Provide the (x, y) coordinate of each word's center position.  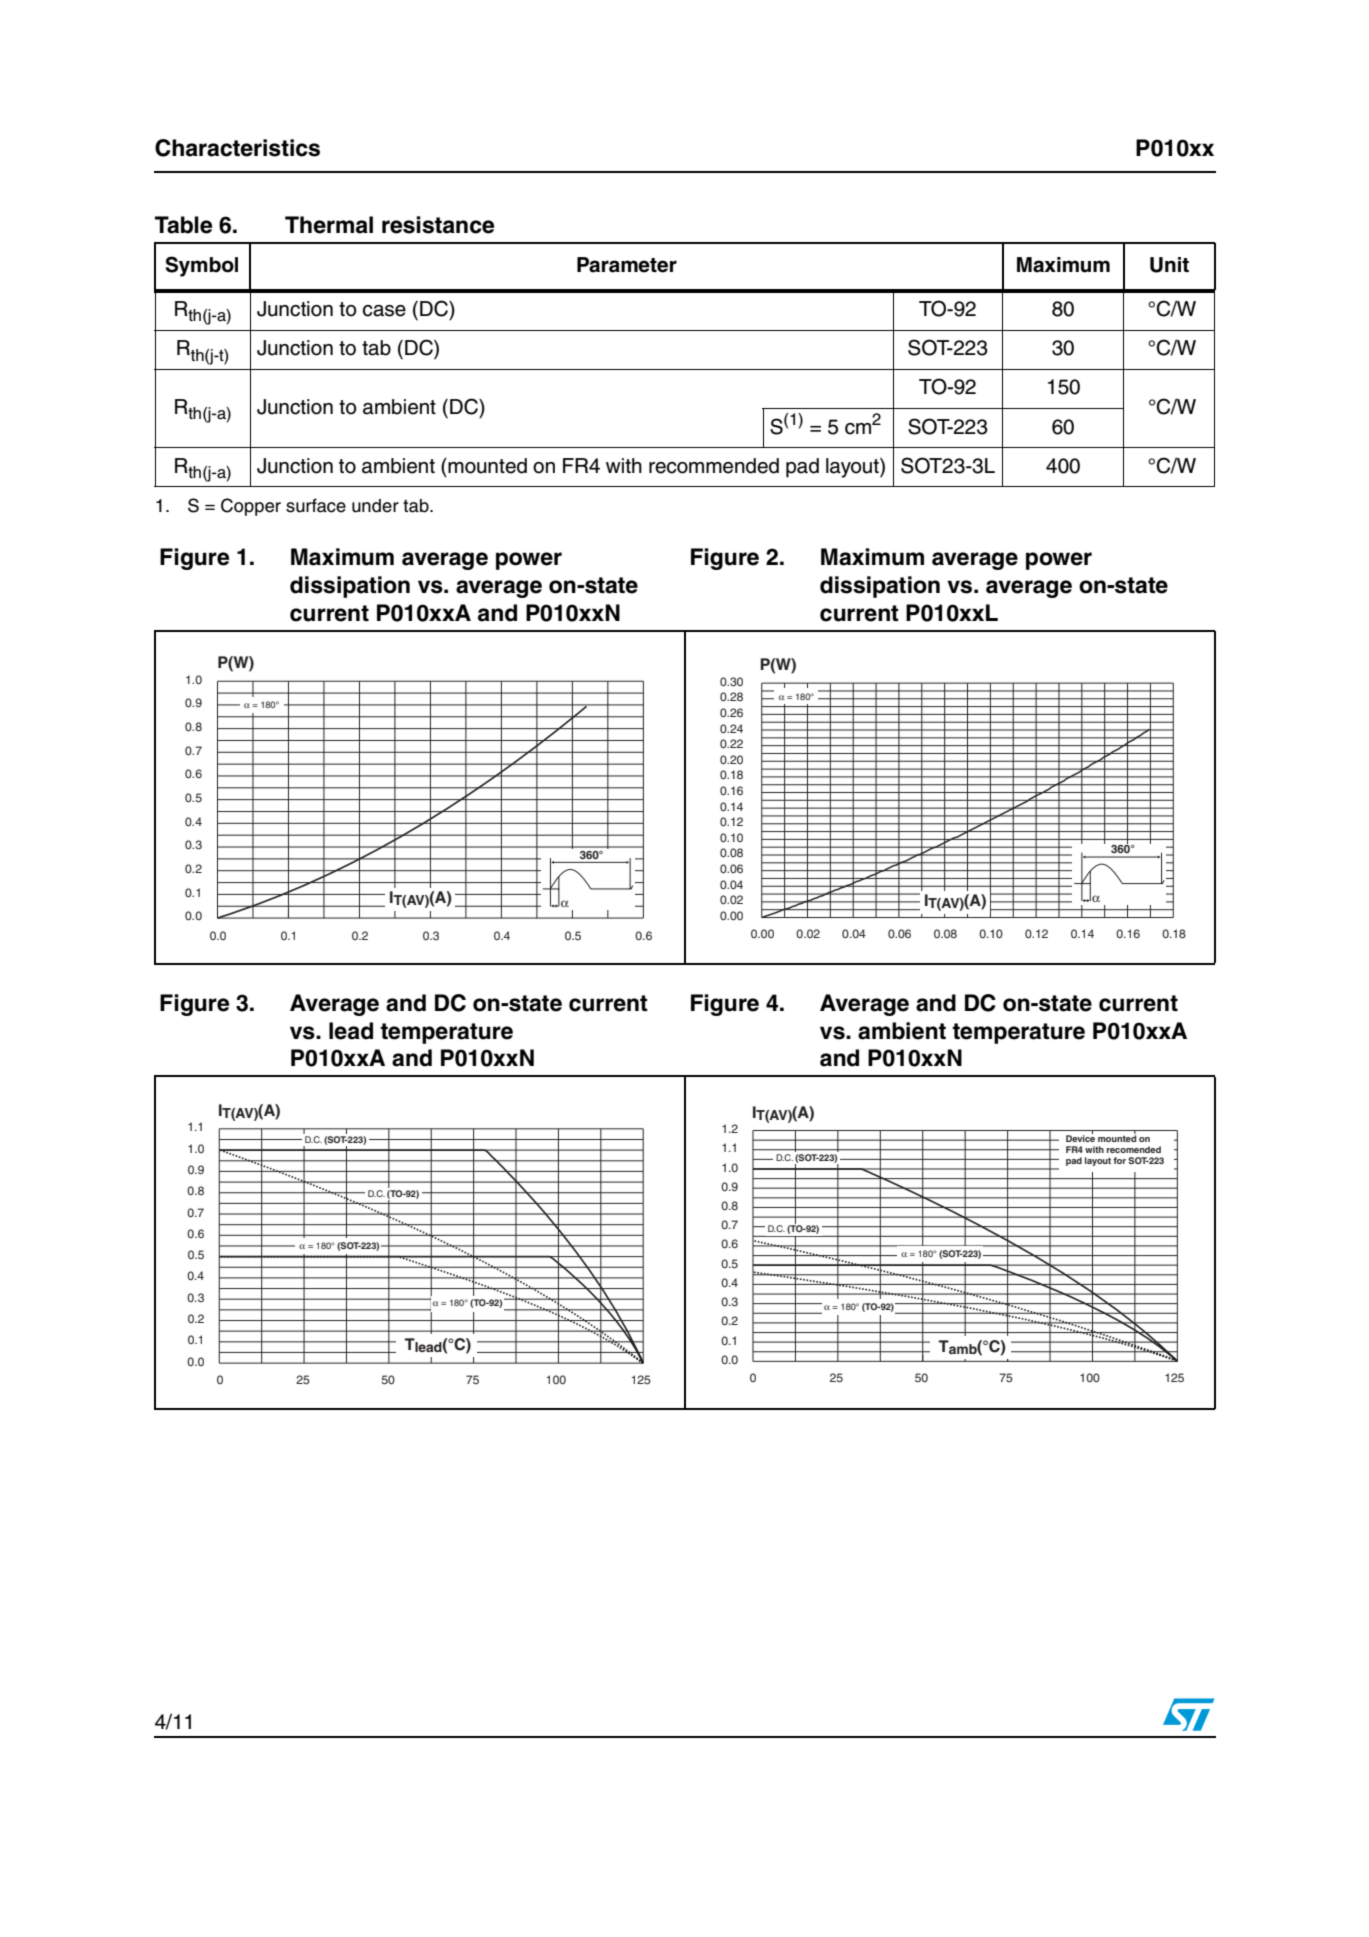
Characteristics (237, 148)
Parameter (627, 265)
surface (316, 505)
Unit (1169, 265)
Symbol (202, 266)
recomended (1134, 1149)
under (375, 506)
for (1119, 1160)
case (384, 311)
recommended (714, 466)
